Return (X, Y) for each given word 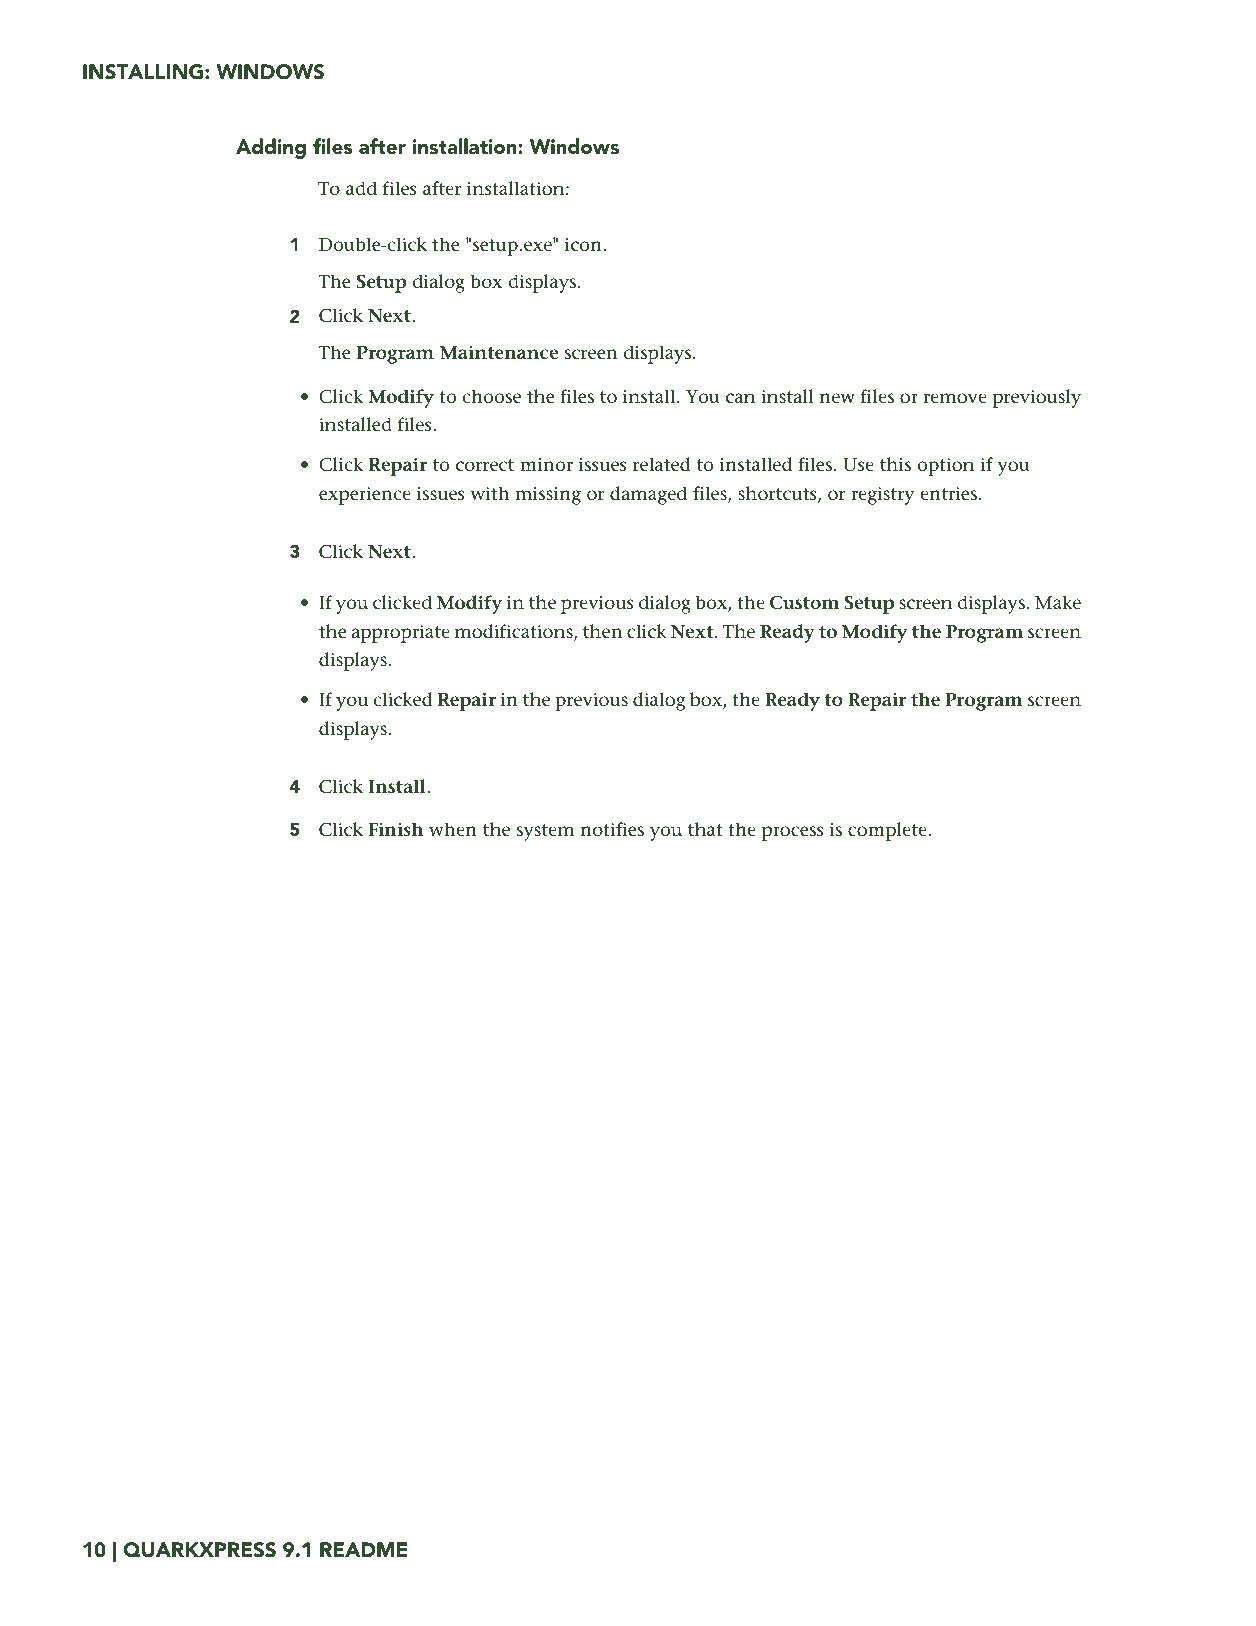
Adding (271, 148)
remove (955, 398)
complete (887, 831)
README (364, 1549)
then (602, 631)
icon (583, 245)
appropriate (400, 634)
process (793, 833)
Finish (396, 829)
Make (1058, 602)
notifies (612, 829)
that (705, 829)
